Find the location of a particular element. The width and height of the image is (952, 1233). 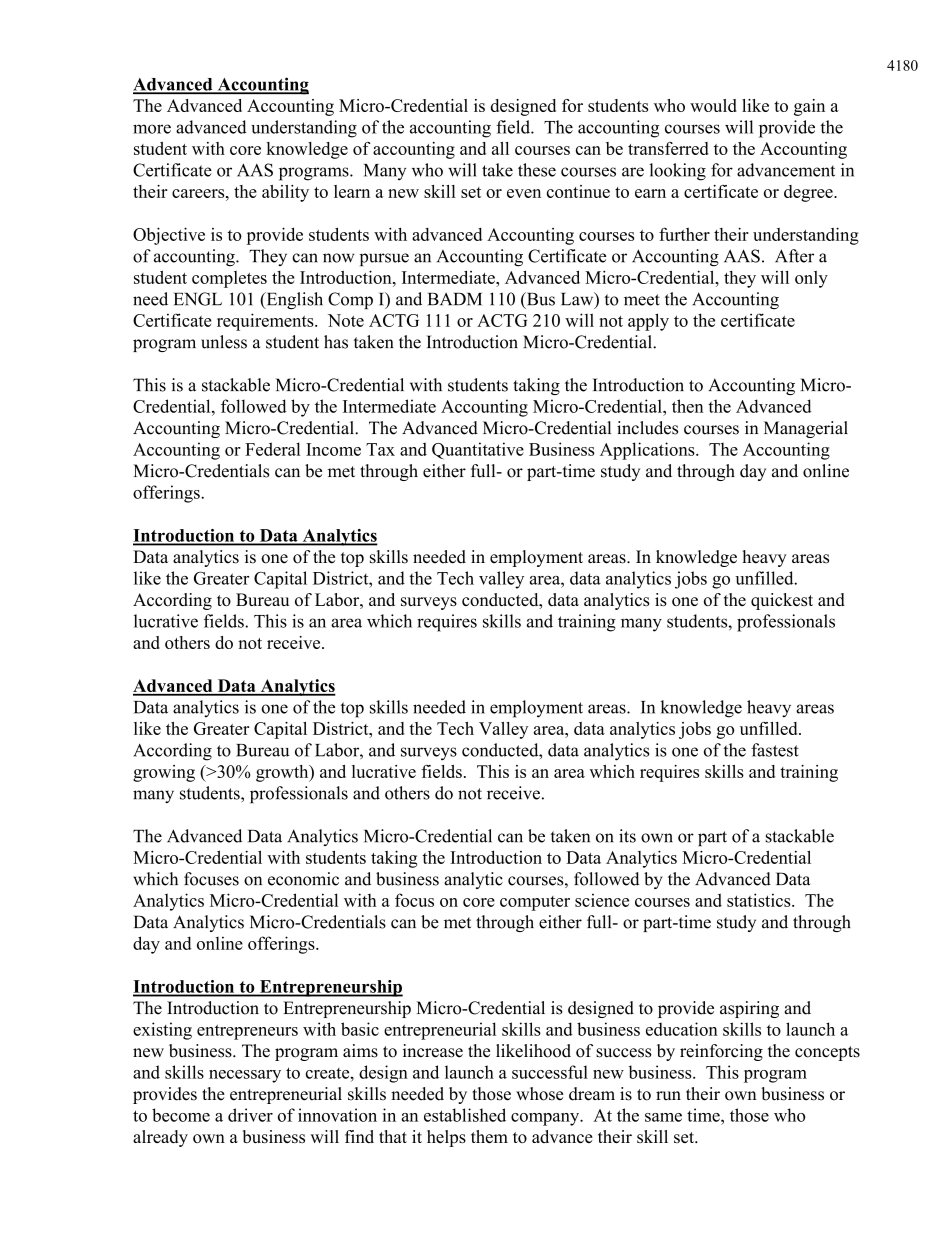

these is located at coordinates (537, 170).
